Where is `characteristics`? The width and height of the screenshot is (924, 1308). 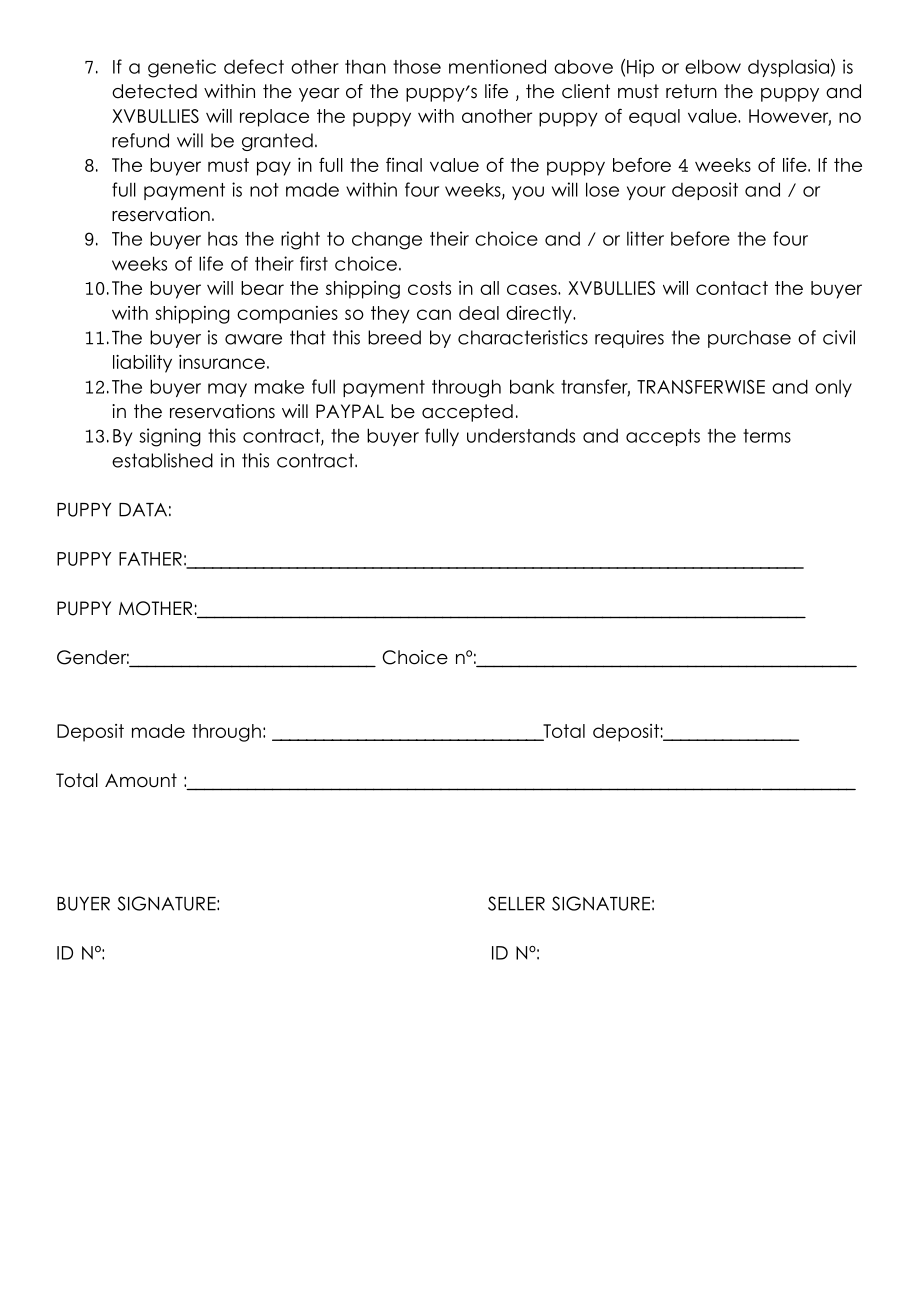
characteristics is located at coordinates (523, 337).
